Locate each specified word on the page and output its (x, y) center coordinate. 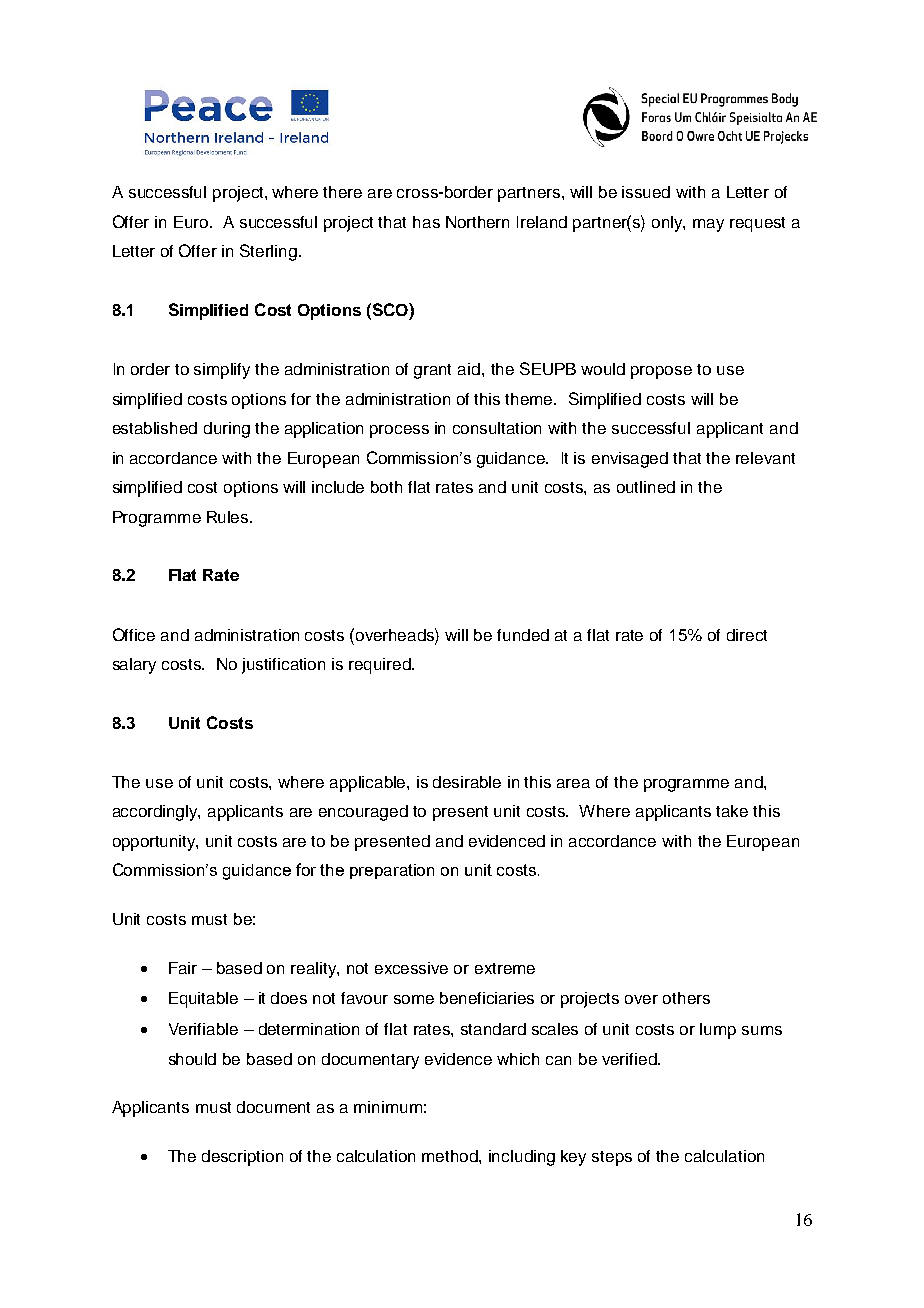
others (686, 998)
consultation (497, 428)
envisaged (630, 460)
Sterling (268, 252)
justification (283, 666)
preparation (392, 871)
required (381, 666)
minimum (388, 1107)
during (227, 430)
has (426, 222)
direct (747, 635)
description (242, 1158)
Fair (183, 968)
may (708, 225)
